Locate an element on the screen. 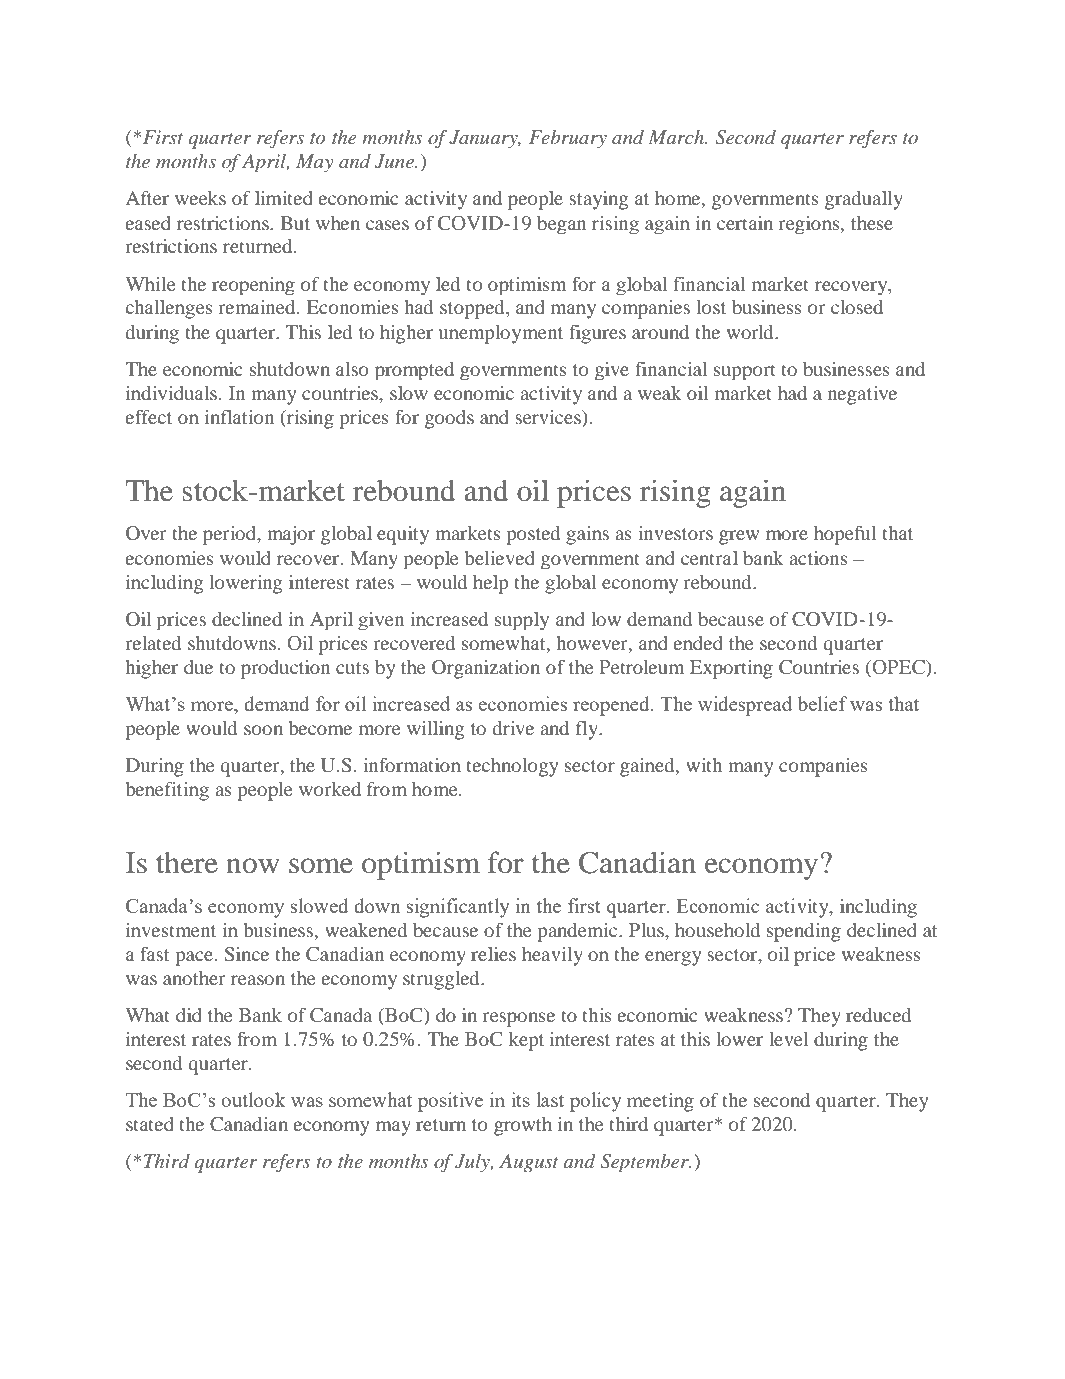 This screenshot has width=1065, height=1379. hopeful is located at coordinates (845, 535).
